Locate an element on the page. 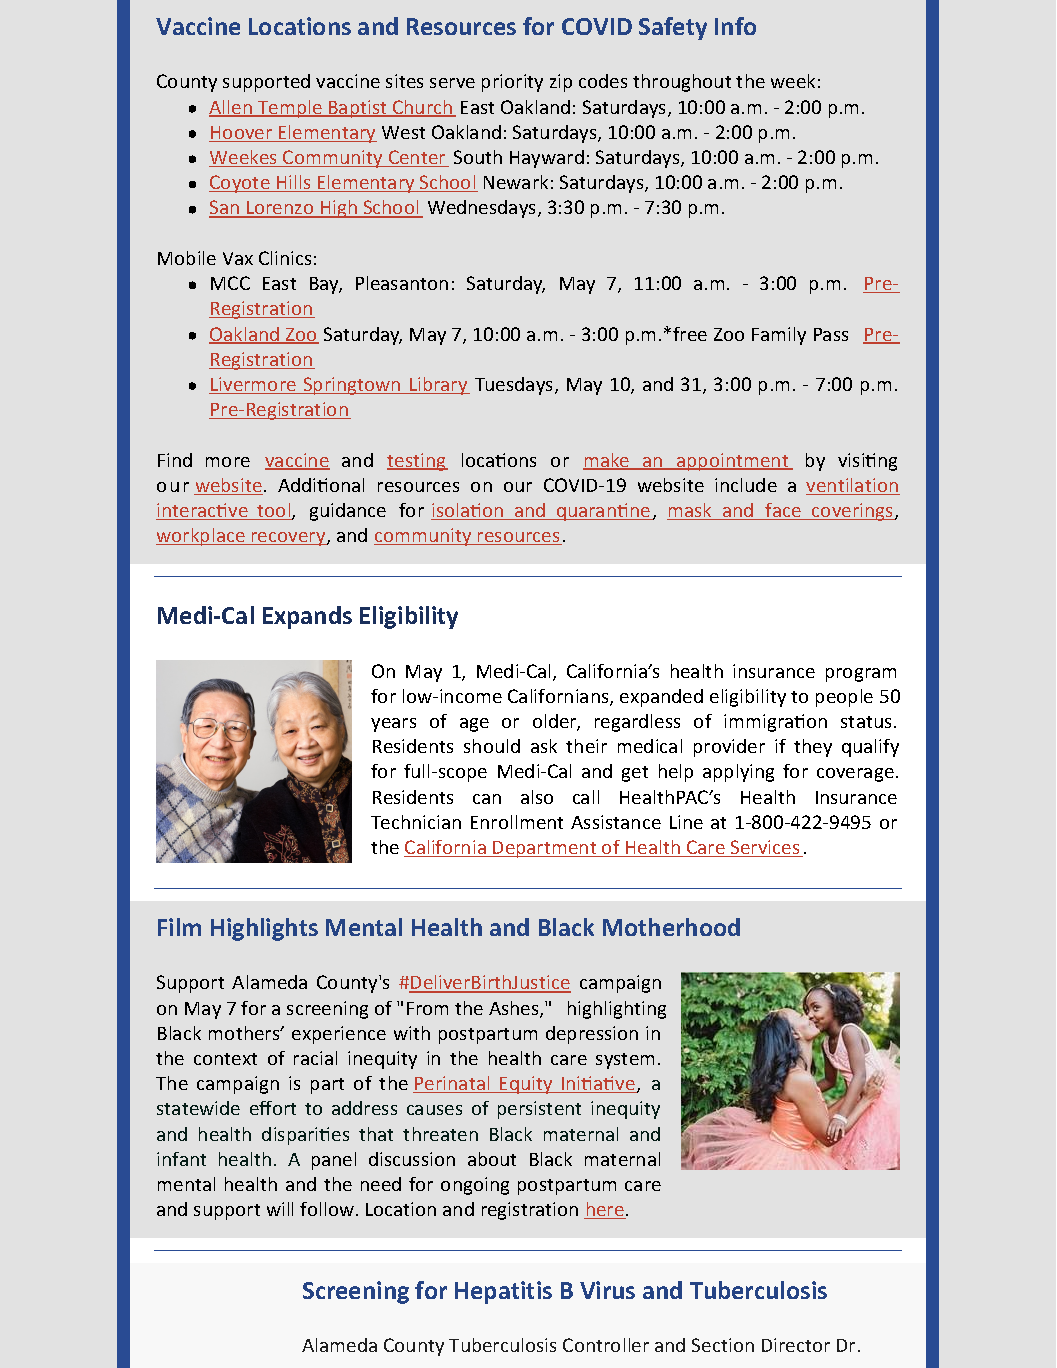 The height and width of the page is (1368, 1057). mothers is located at coordinates (245, 1033).
